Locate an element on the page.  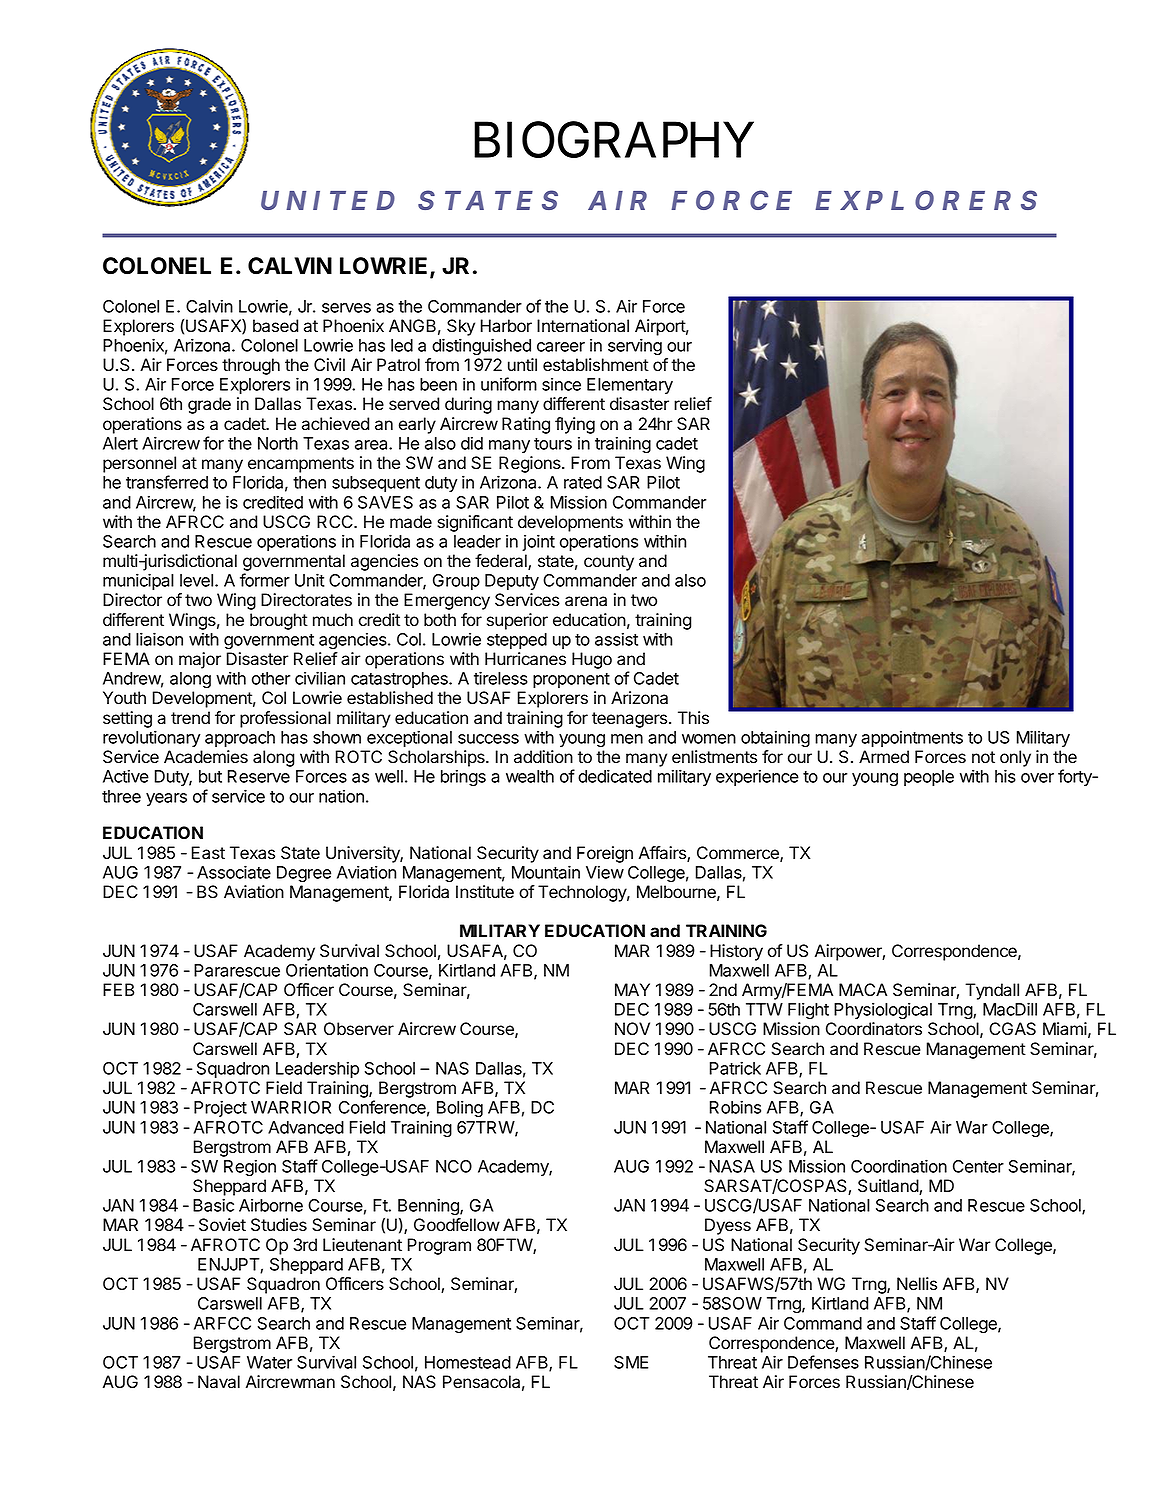
Armed is located at coordinates (884, 757).
